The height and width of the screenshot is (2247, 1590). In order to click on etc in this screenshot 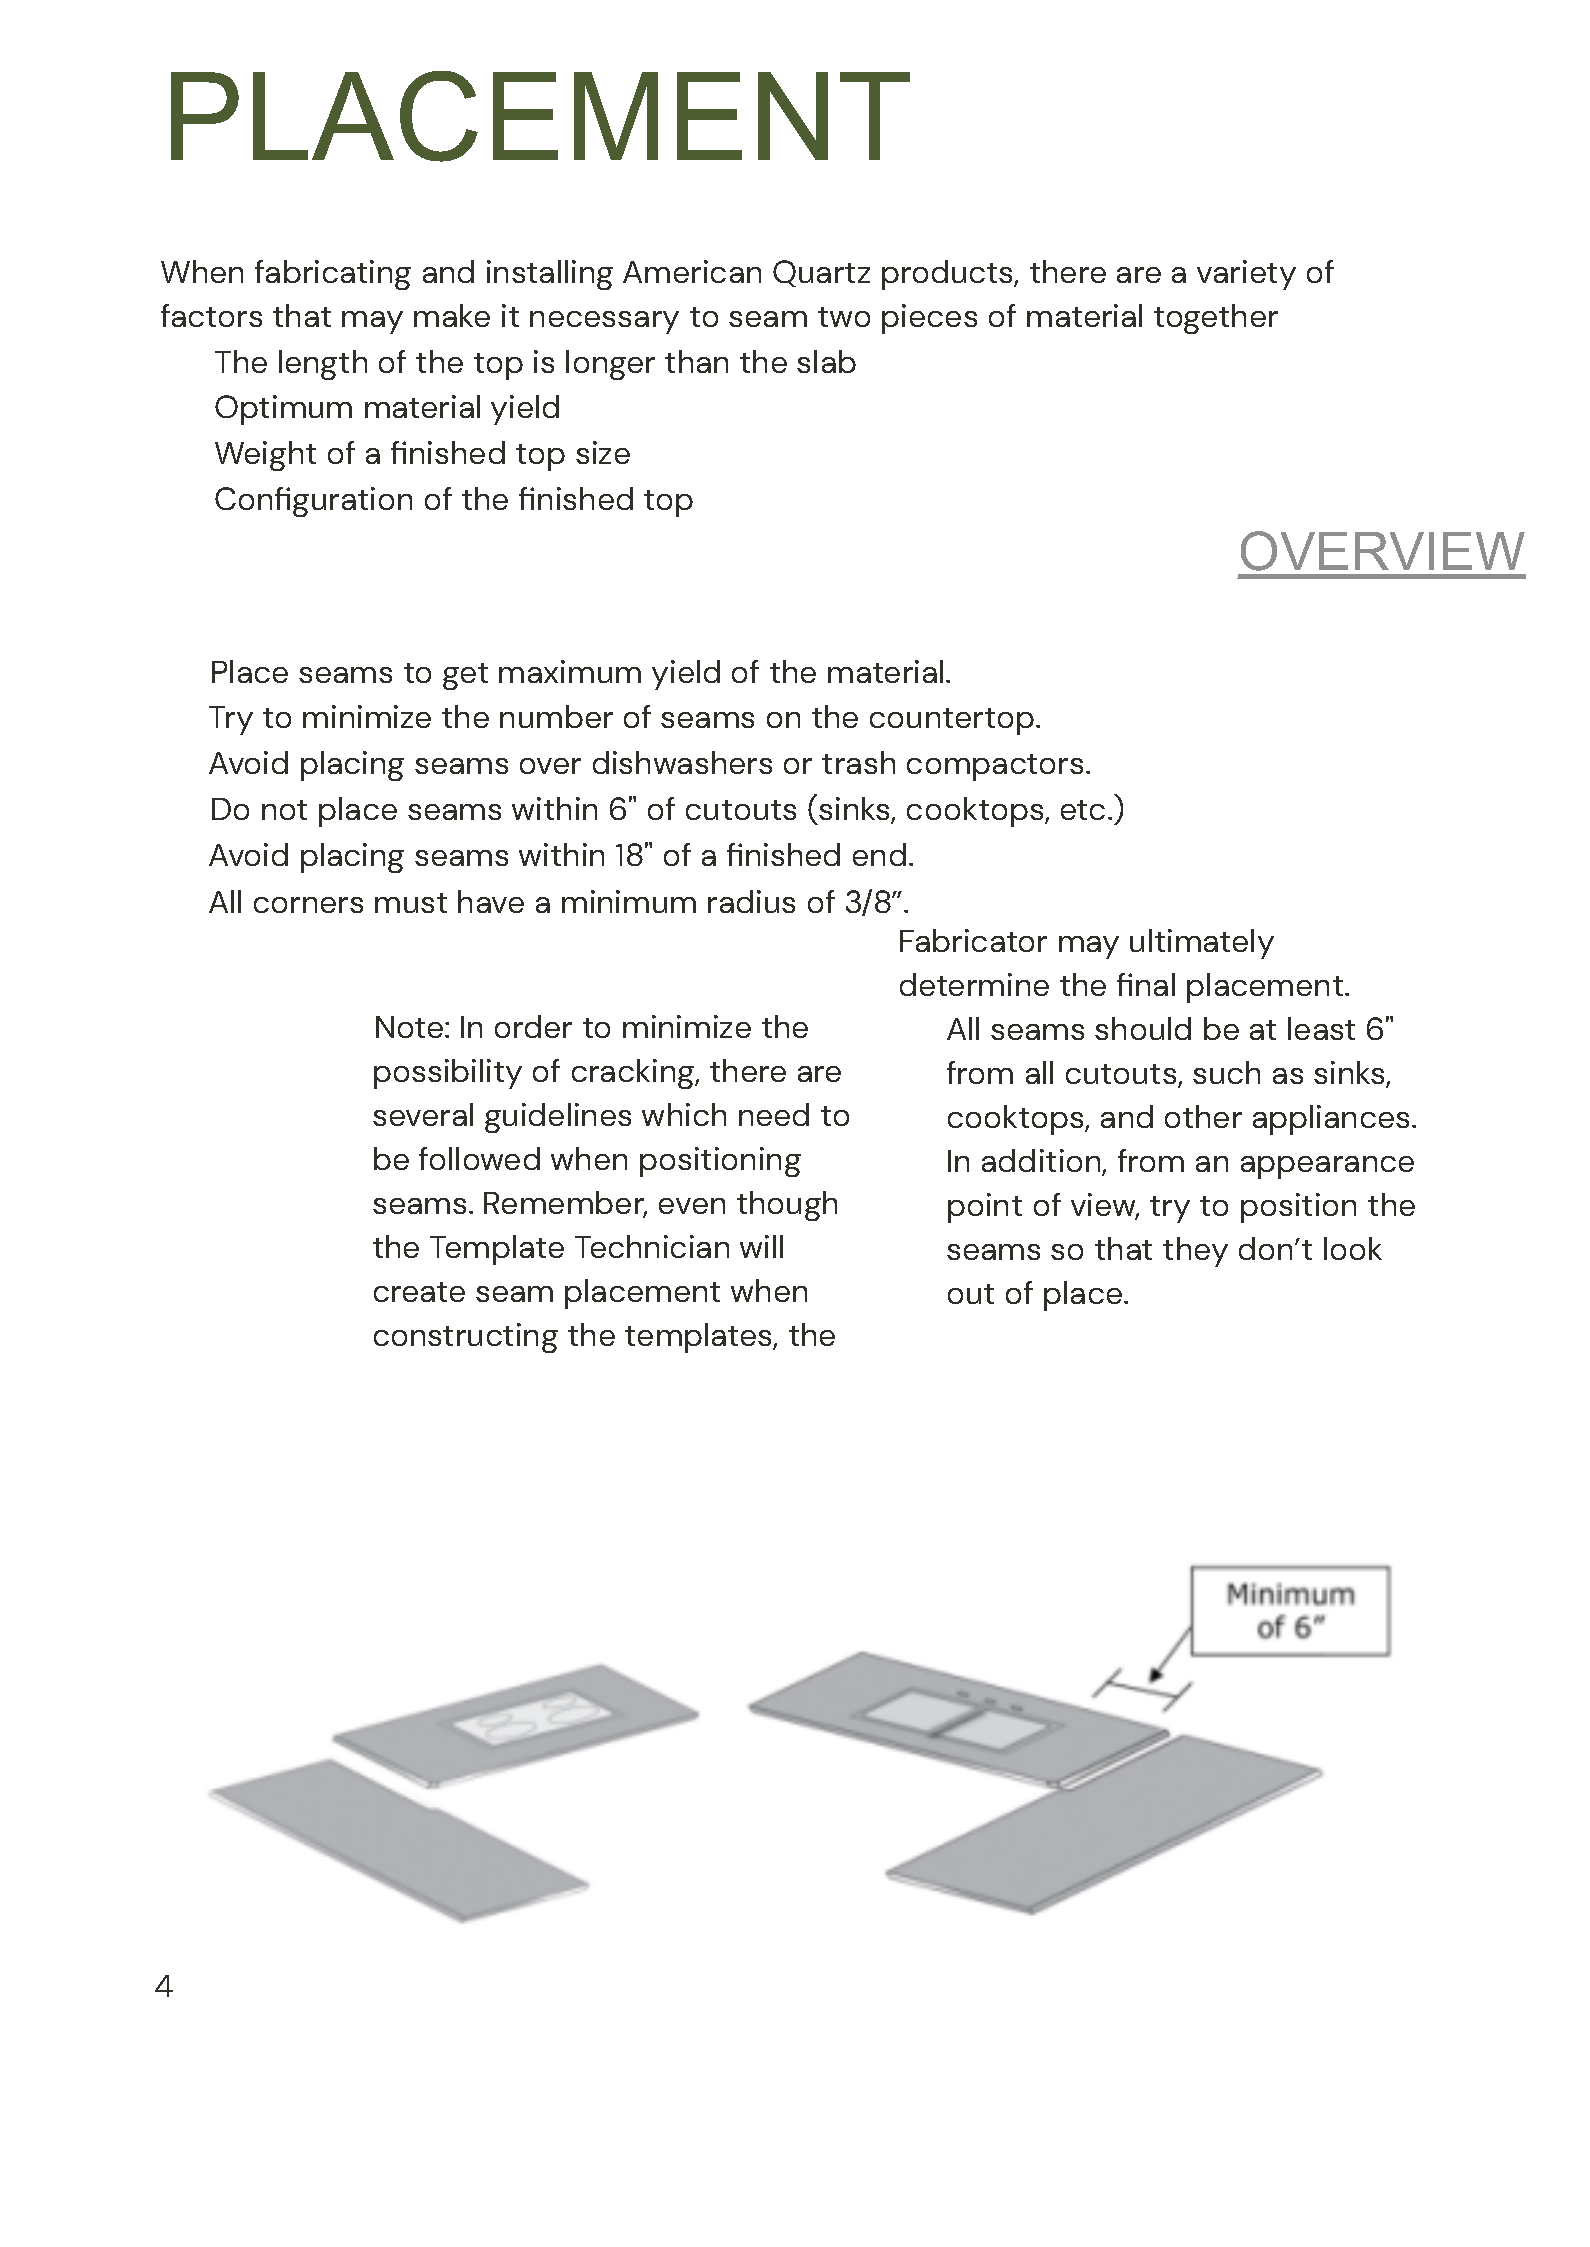, I will do `click(1083, 810)`.
